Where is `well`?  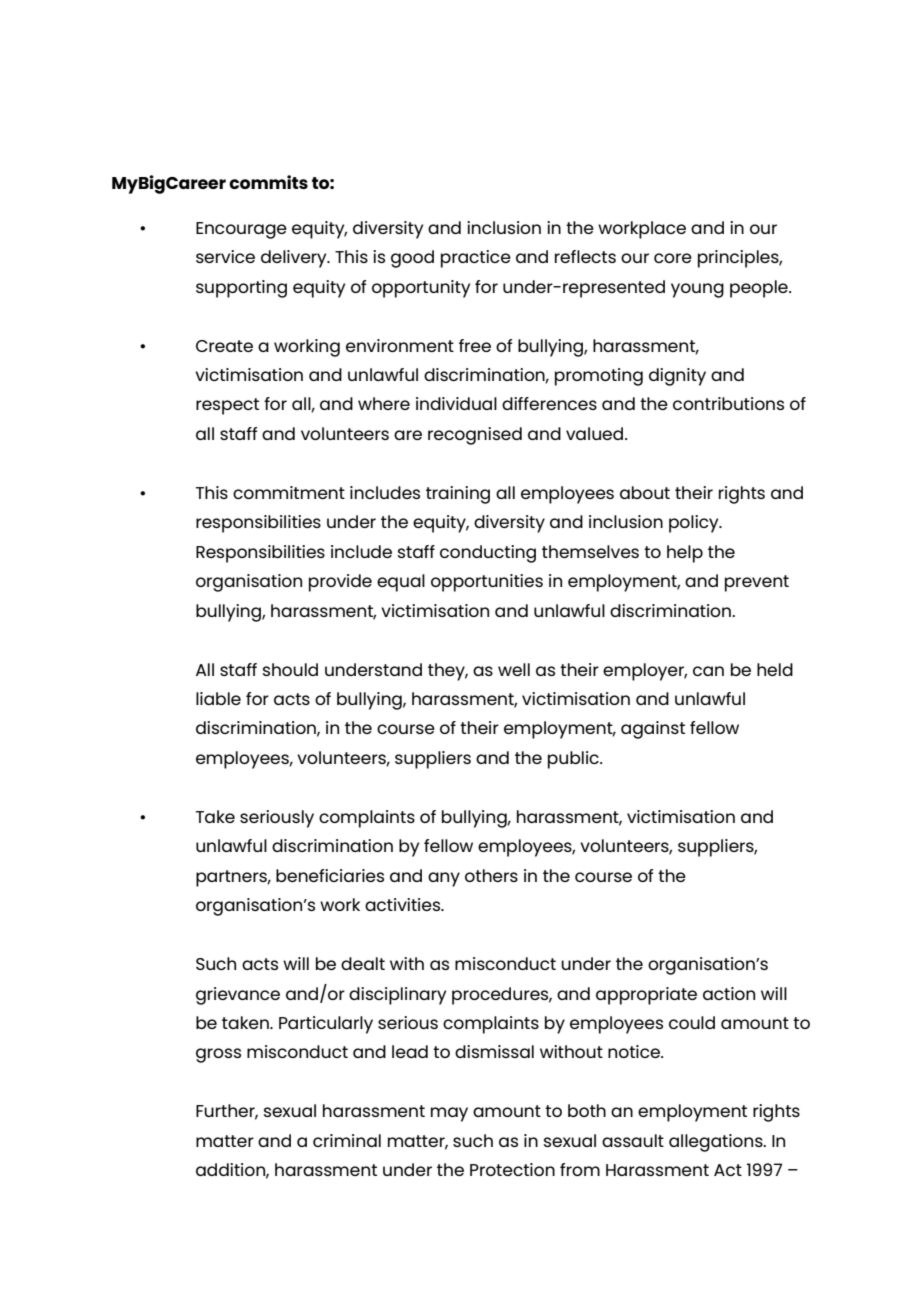
well is located at coordinates (514, 669).
